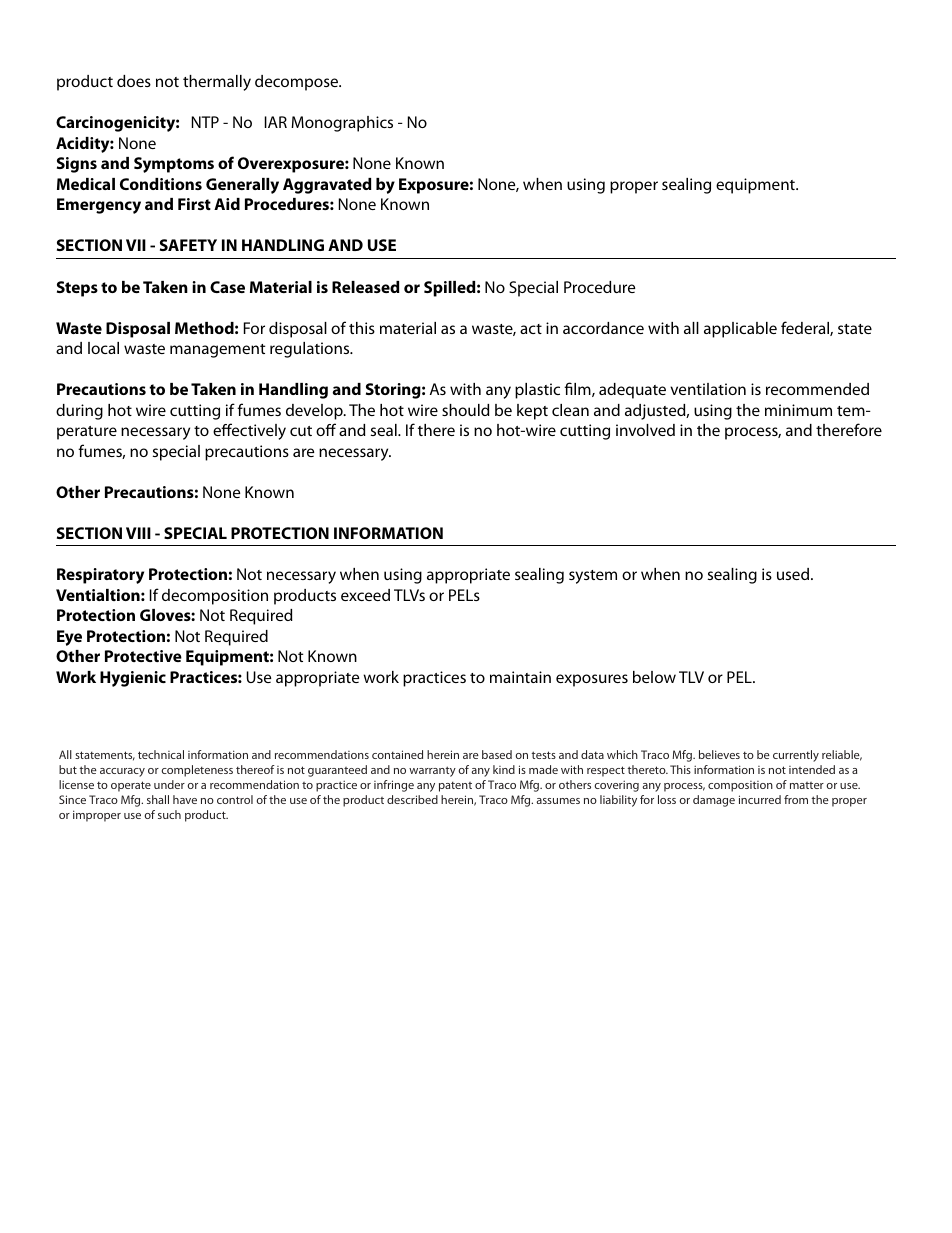  I want to click on shall, so click(158, 799).
